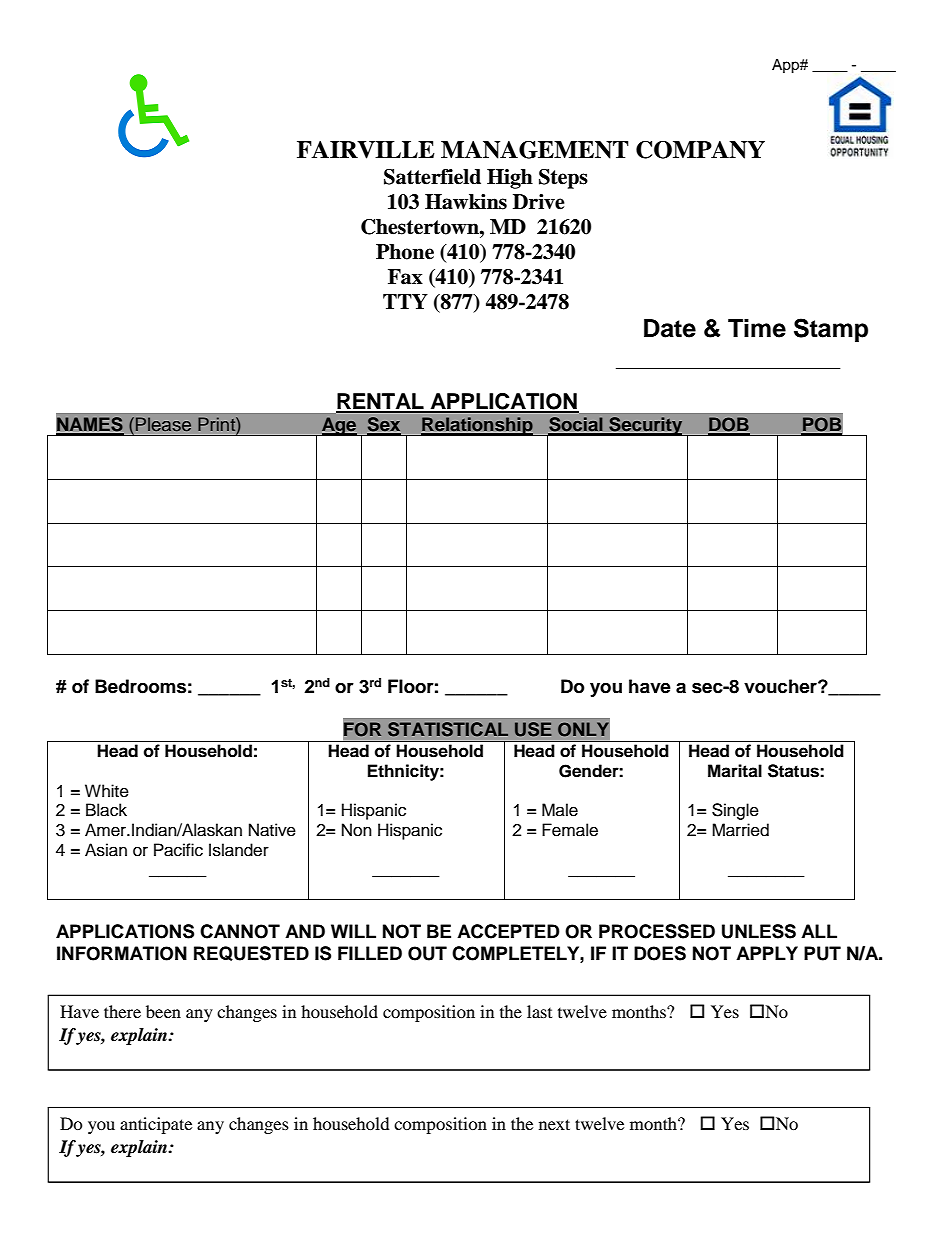 The width and height of the screenshot is (952, 1233). I want to click on ACCEPTED, so click(508, 931).
